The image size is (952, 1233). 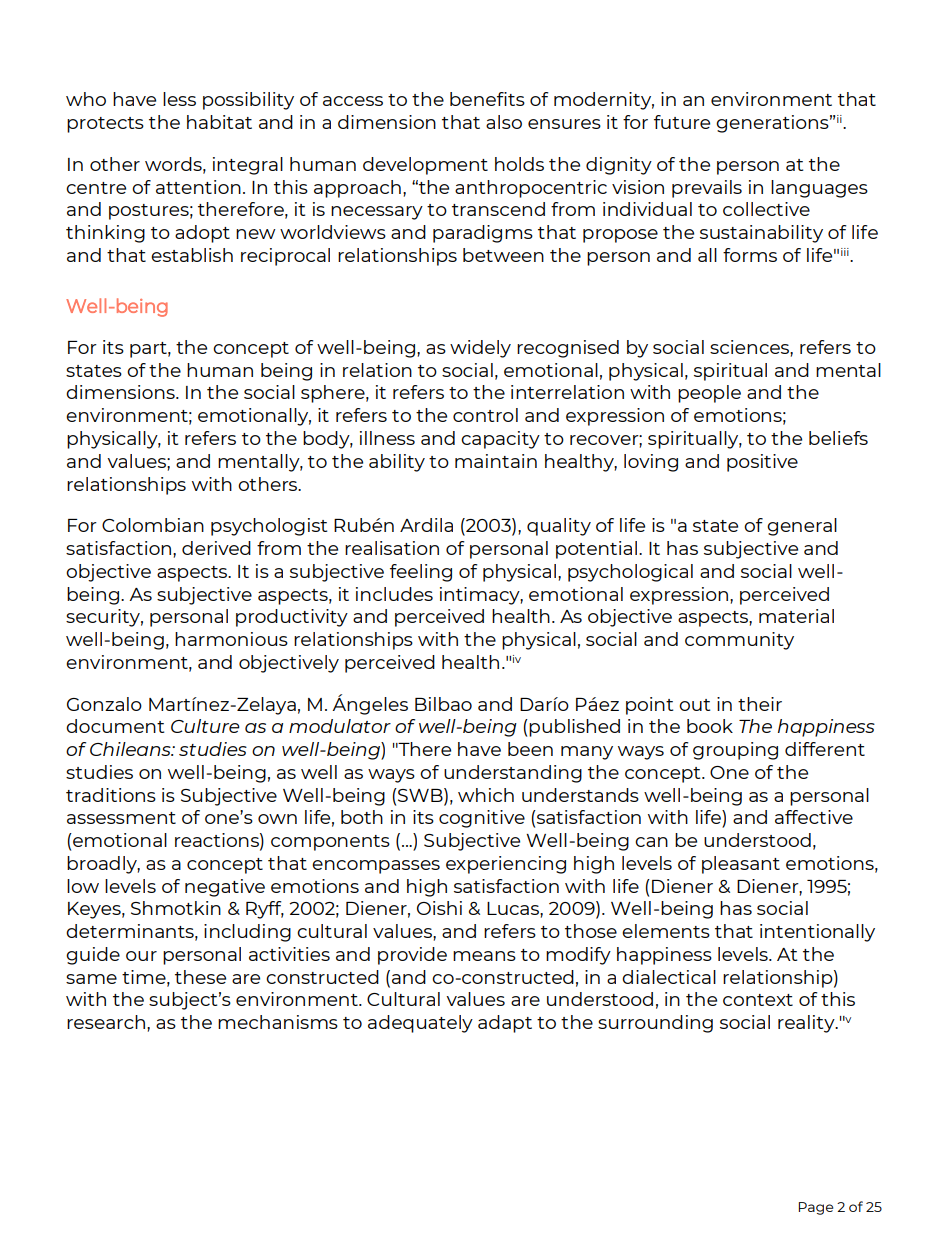 I want to click on research, so click(x=107, y=1022).
